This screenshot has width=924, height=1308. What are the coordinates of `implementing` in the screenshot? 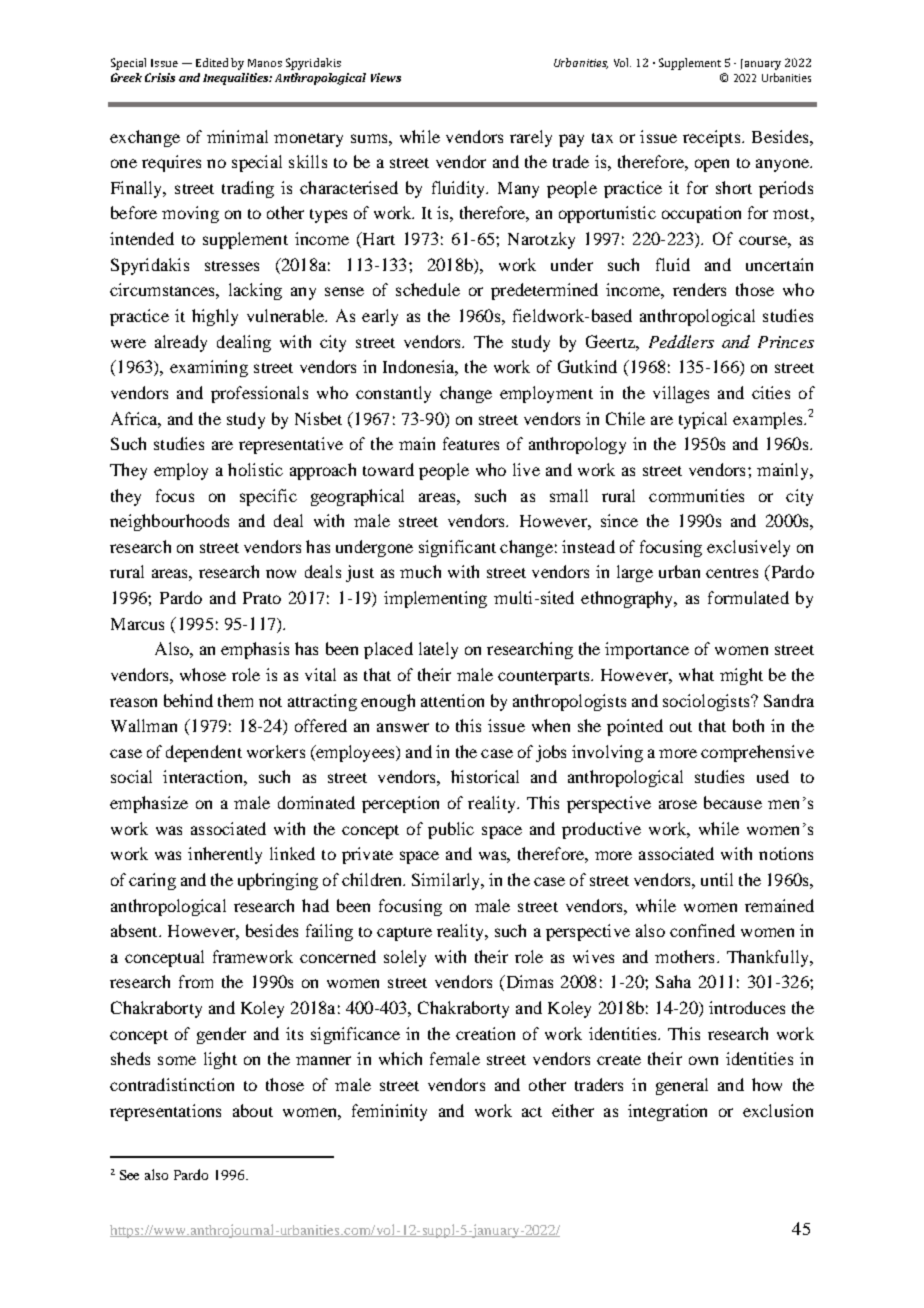 It's located at (435, 599).
